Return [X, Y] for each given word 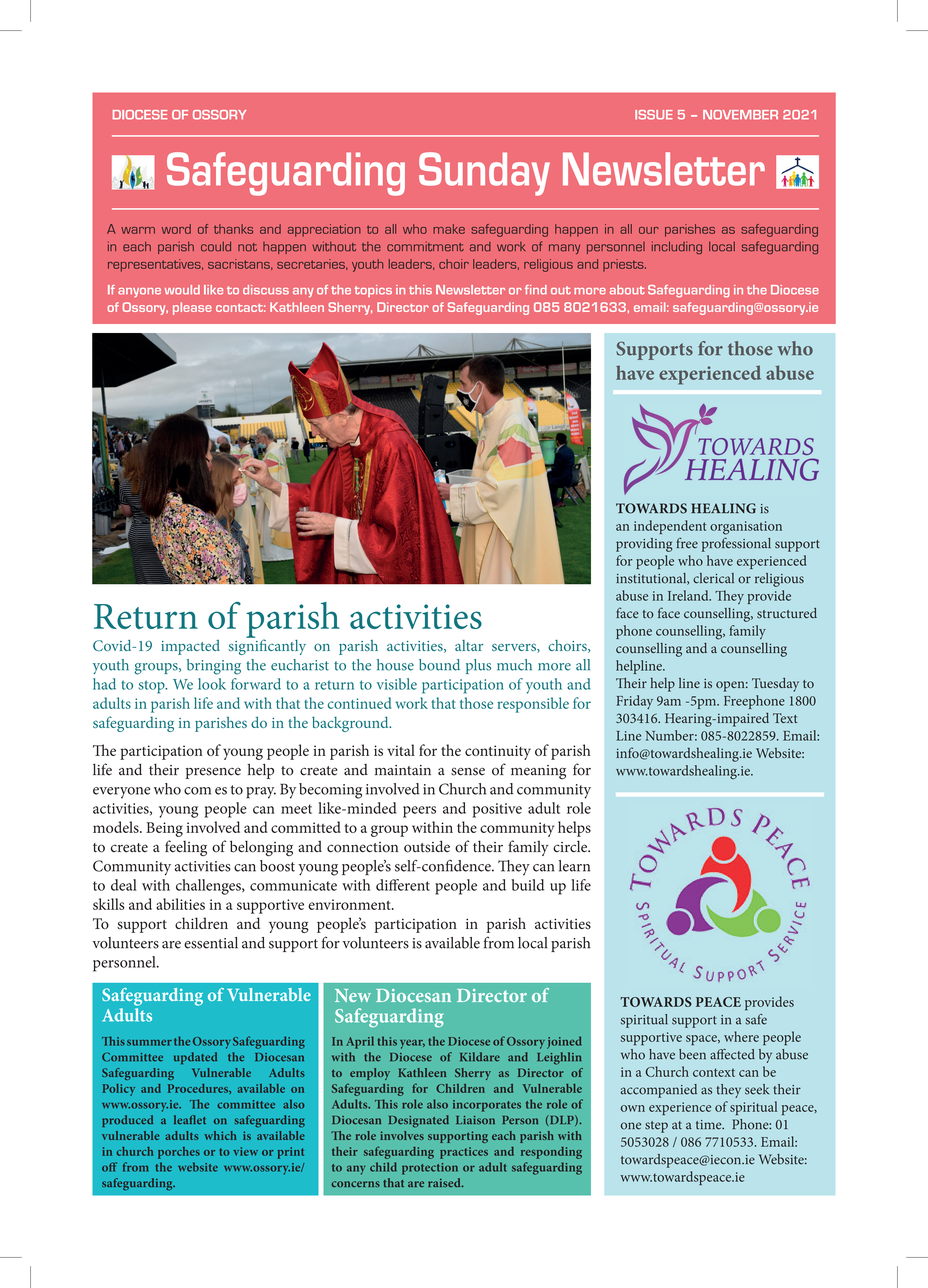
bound [439, 665]
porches [179, 1153]
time [710, 1125]
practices [464, 1153]
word [176, 229]
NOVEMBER [740, 115]
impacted [190, 647]
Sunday [484, 174]
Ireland [689, 595]
